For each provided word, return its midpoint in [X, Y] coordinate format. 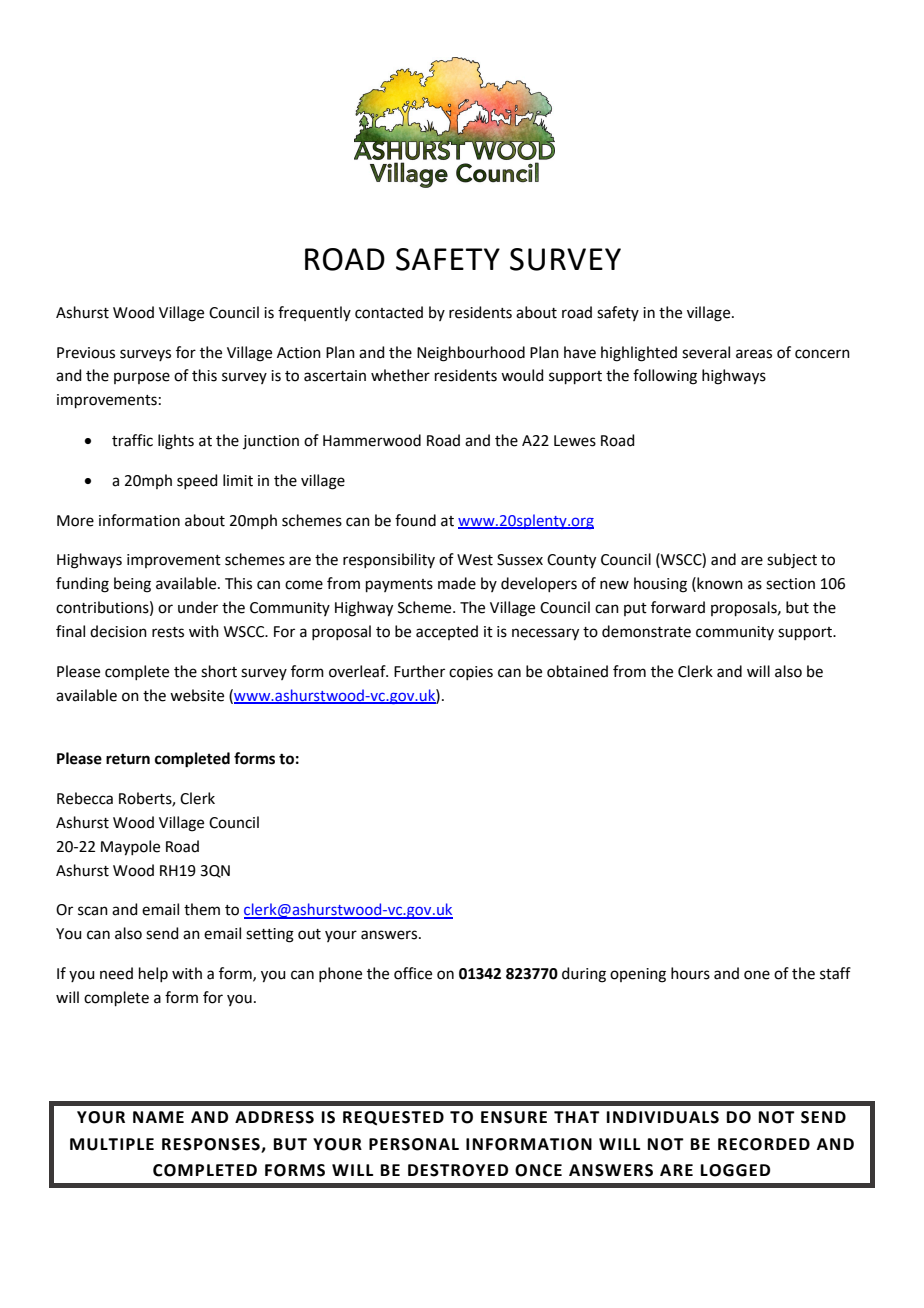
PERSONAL [414, 1144]
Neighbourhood [471, 354]
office [413, 973]
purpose [142, 378]
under [198, 607]
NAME [158, 1117]
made [457, 583]
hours [690, 973]
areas [754, 354]
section [790, 584]
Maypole [130, 848]
